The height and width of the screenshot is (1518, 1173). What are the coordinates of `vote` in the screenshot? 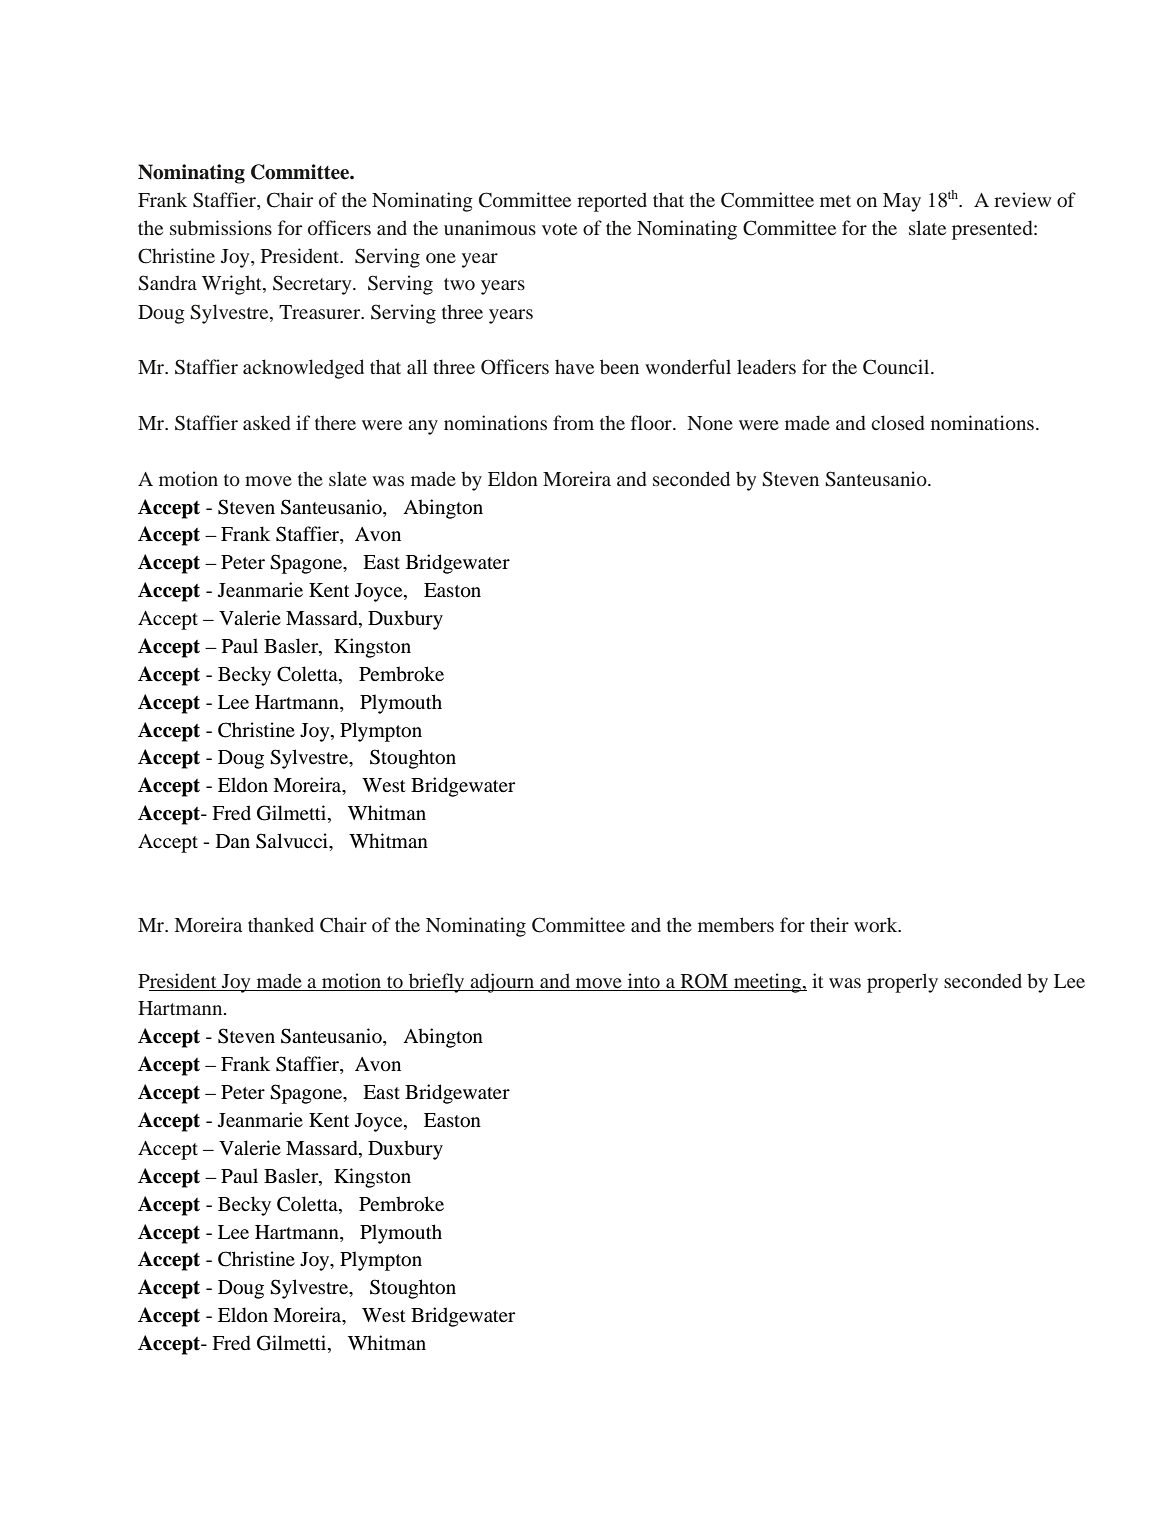 It's located at (559, 229).
